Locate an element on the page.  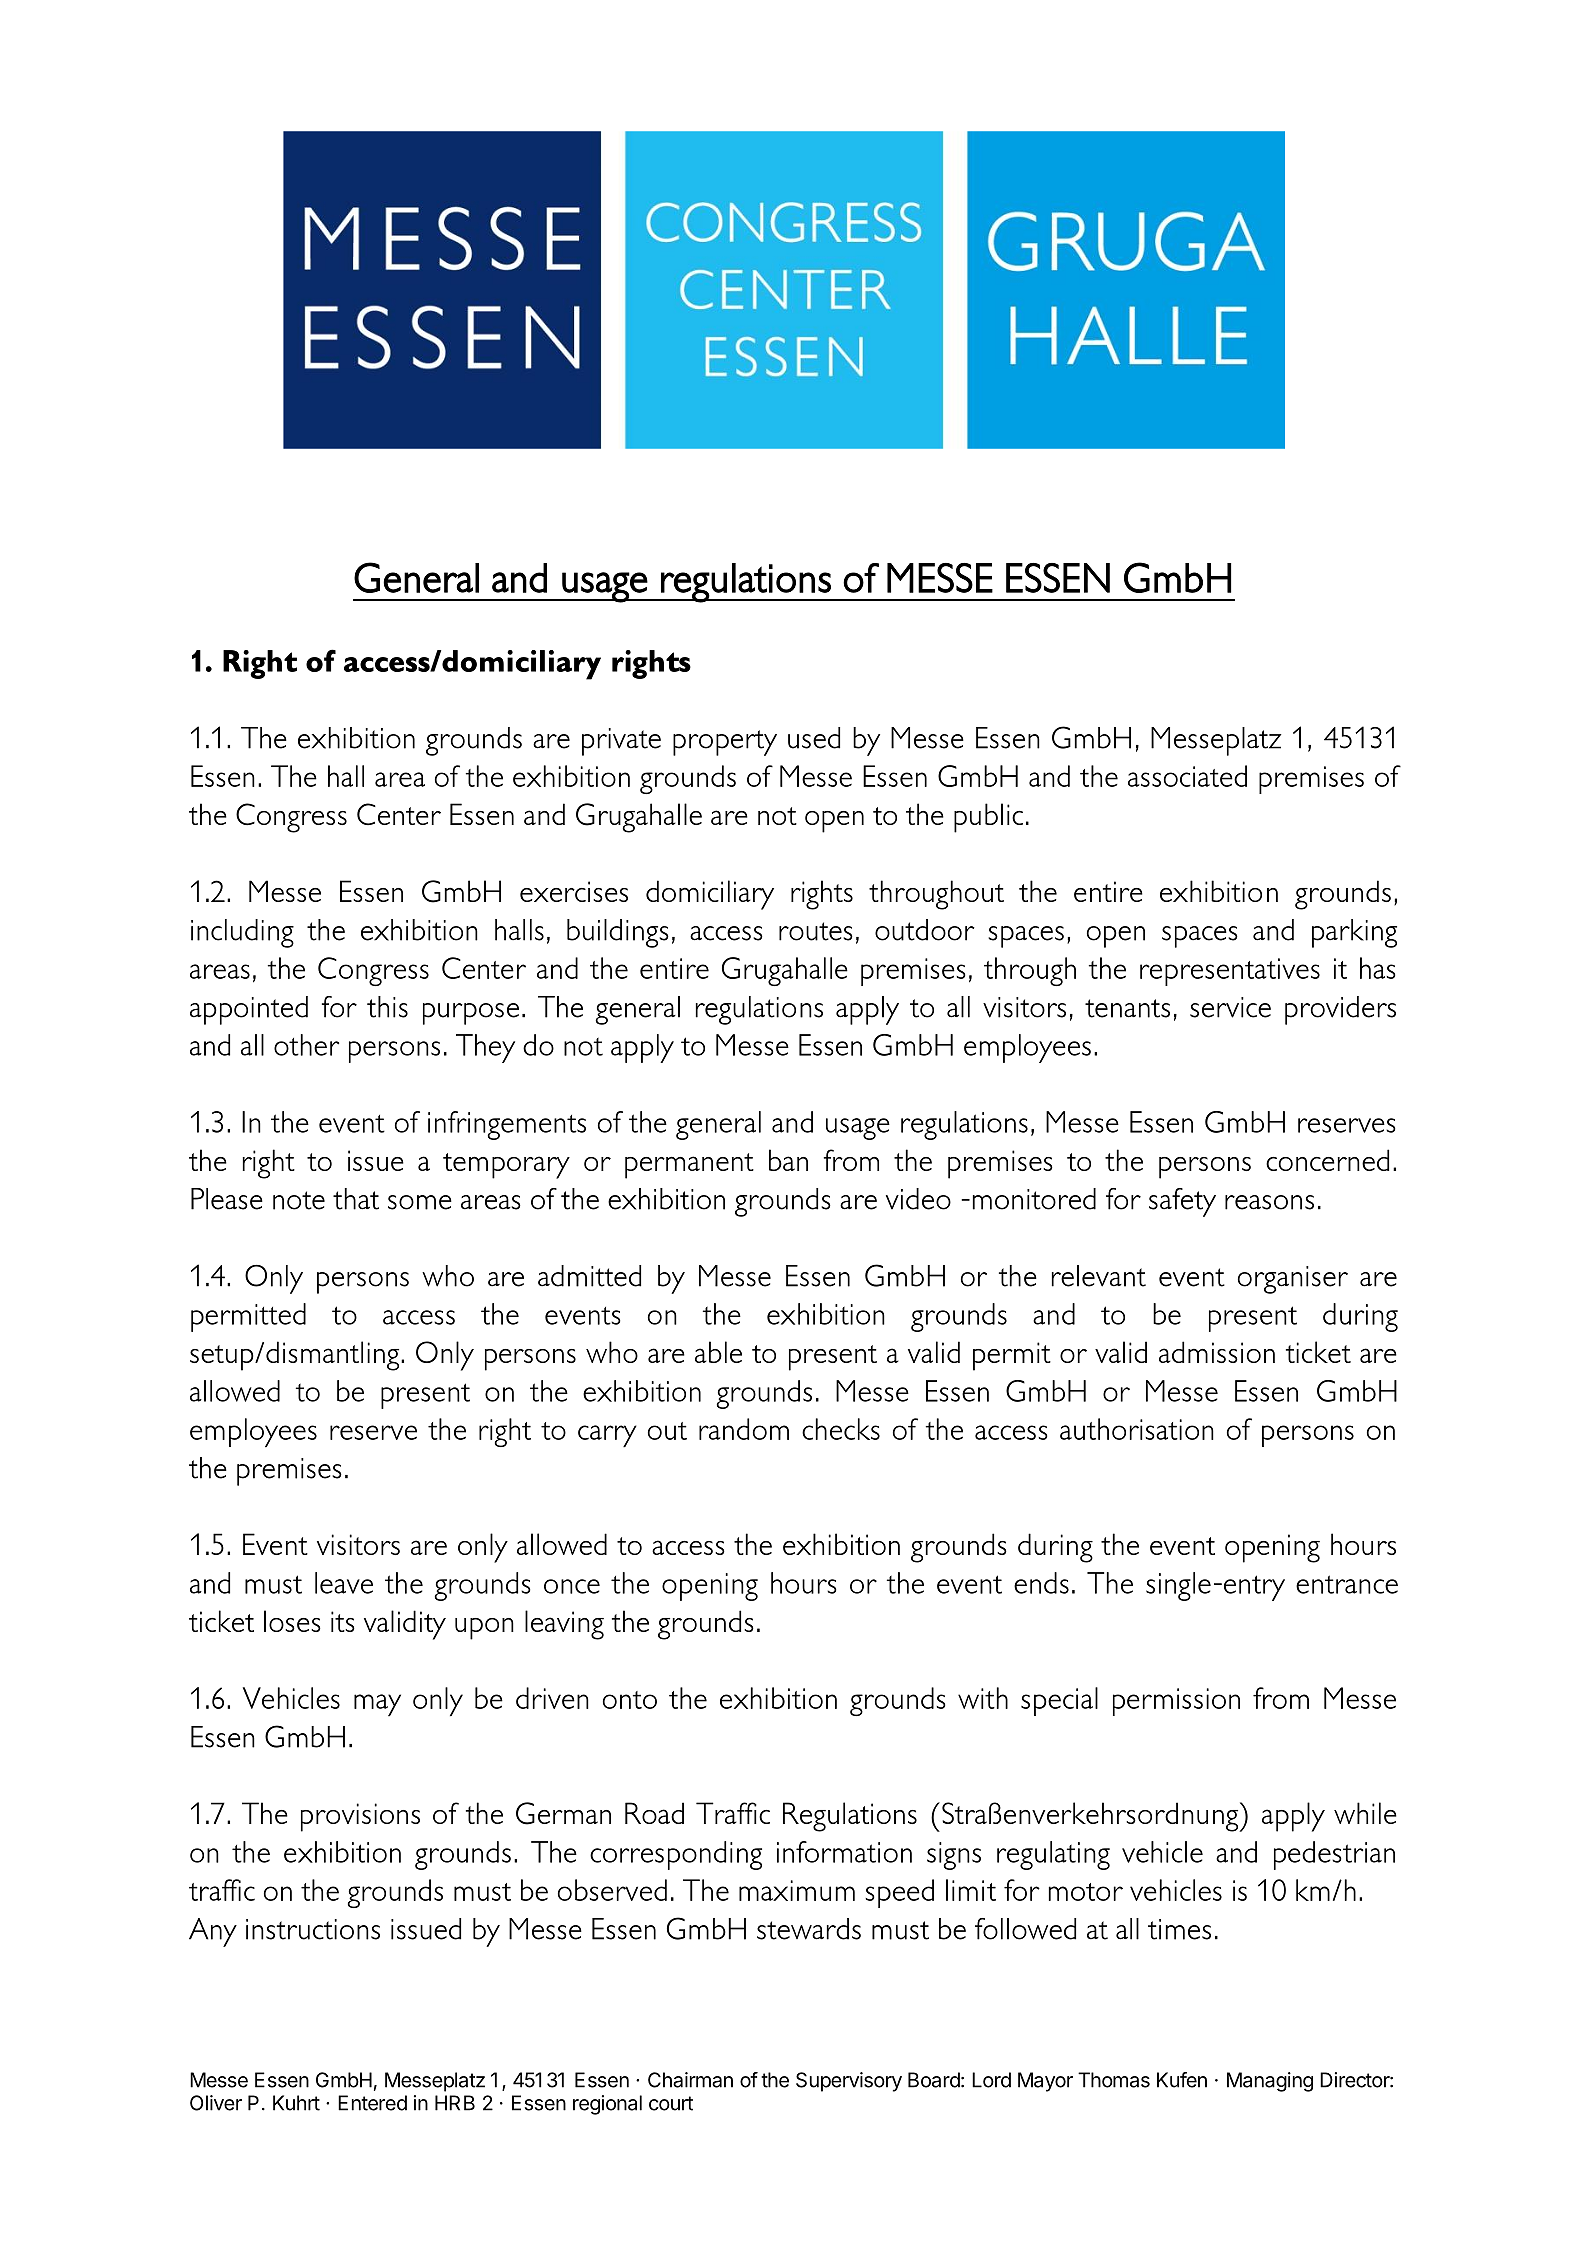
carry is located at coordinates (607, 1436).
